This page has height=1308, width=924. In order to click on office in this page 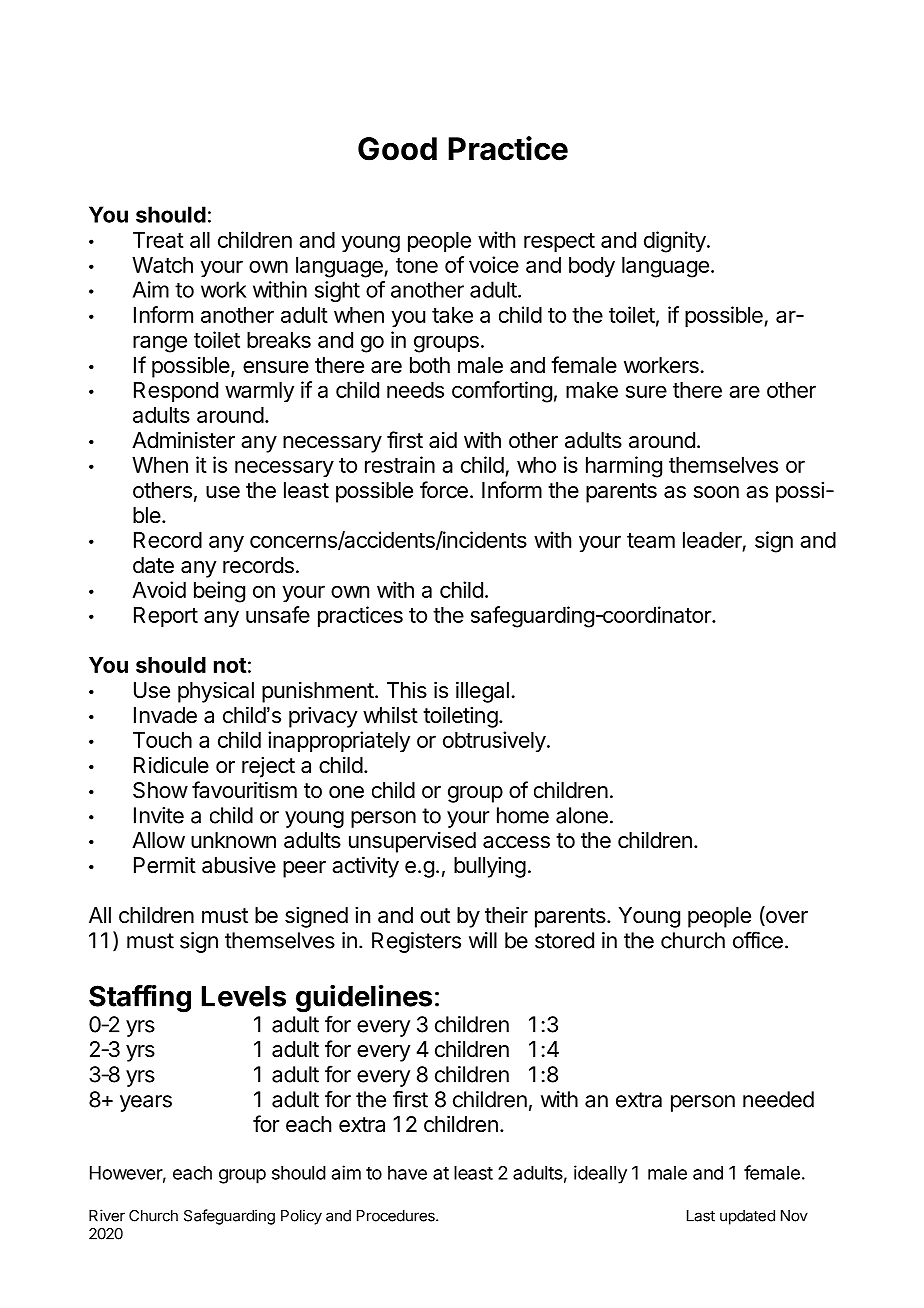, I will do `click(758, 940)`.
